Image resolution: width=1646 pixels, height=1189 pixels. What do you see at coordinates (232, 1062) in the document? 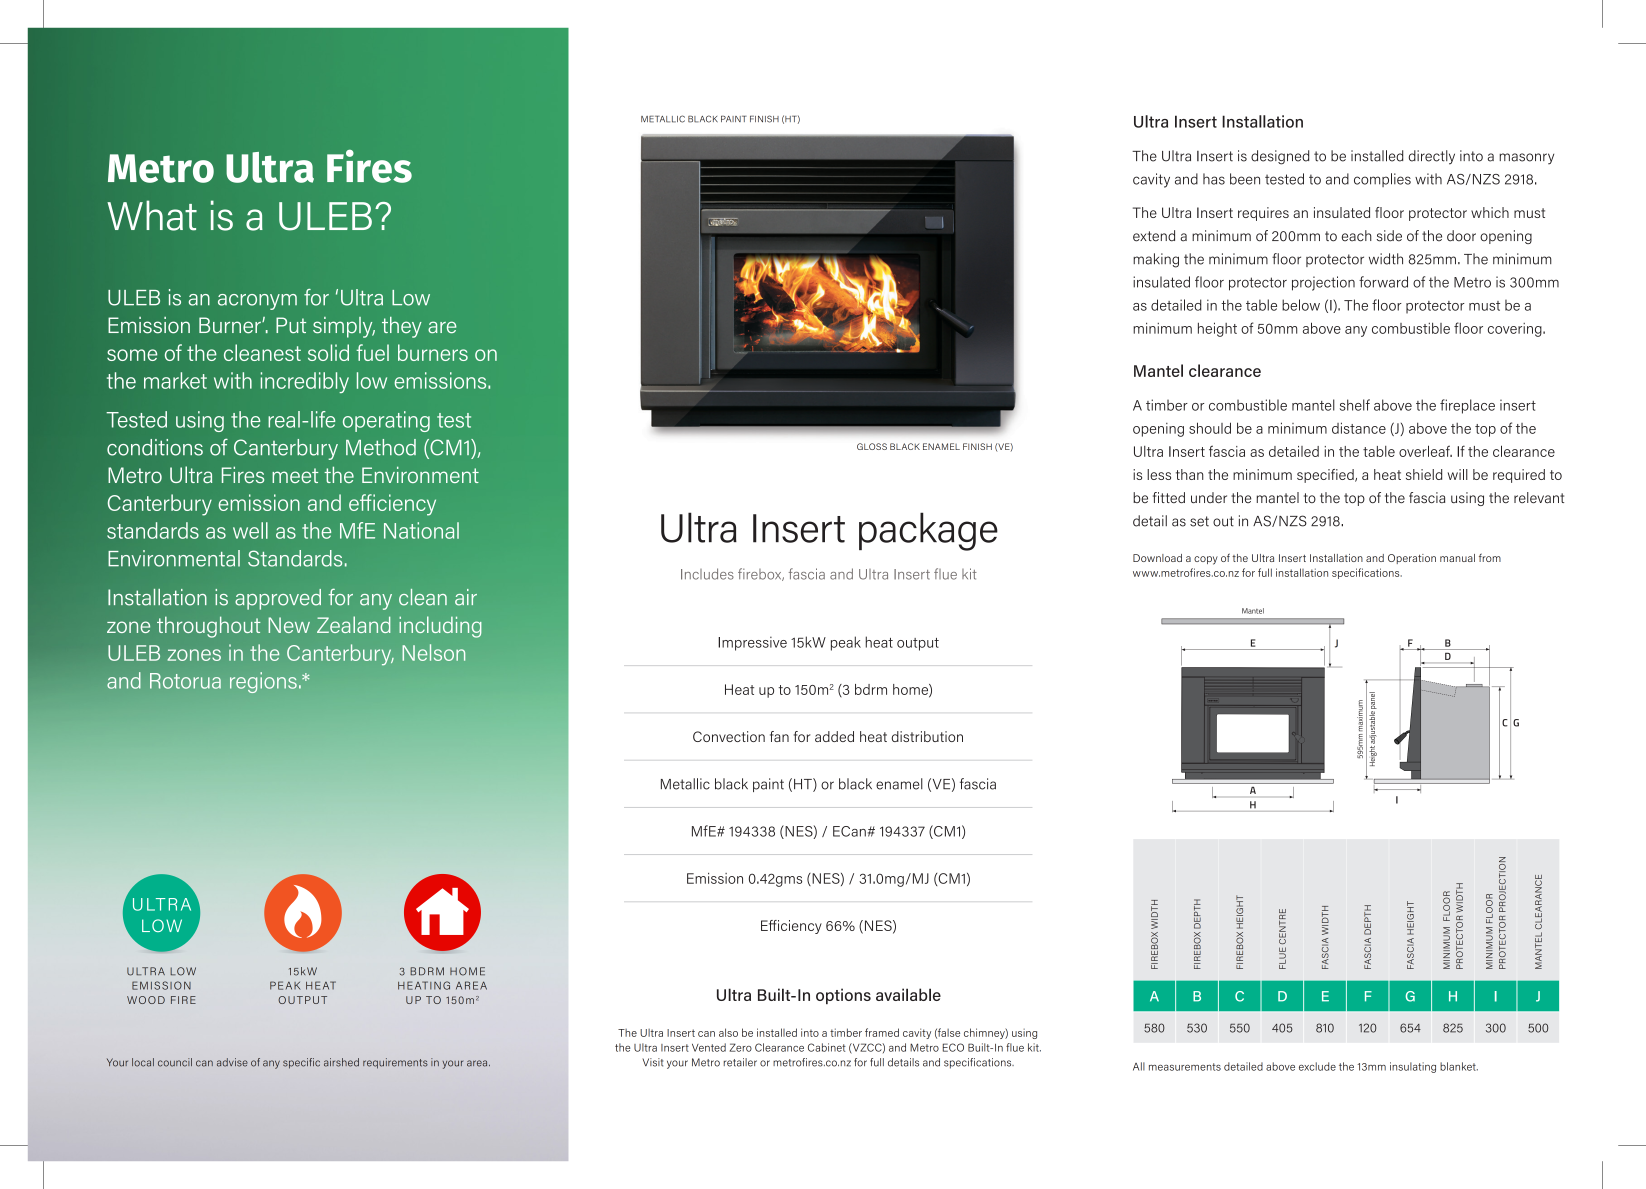
I see `advise` at bounding box center [232, 1062].
